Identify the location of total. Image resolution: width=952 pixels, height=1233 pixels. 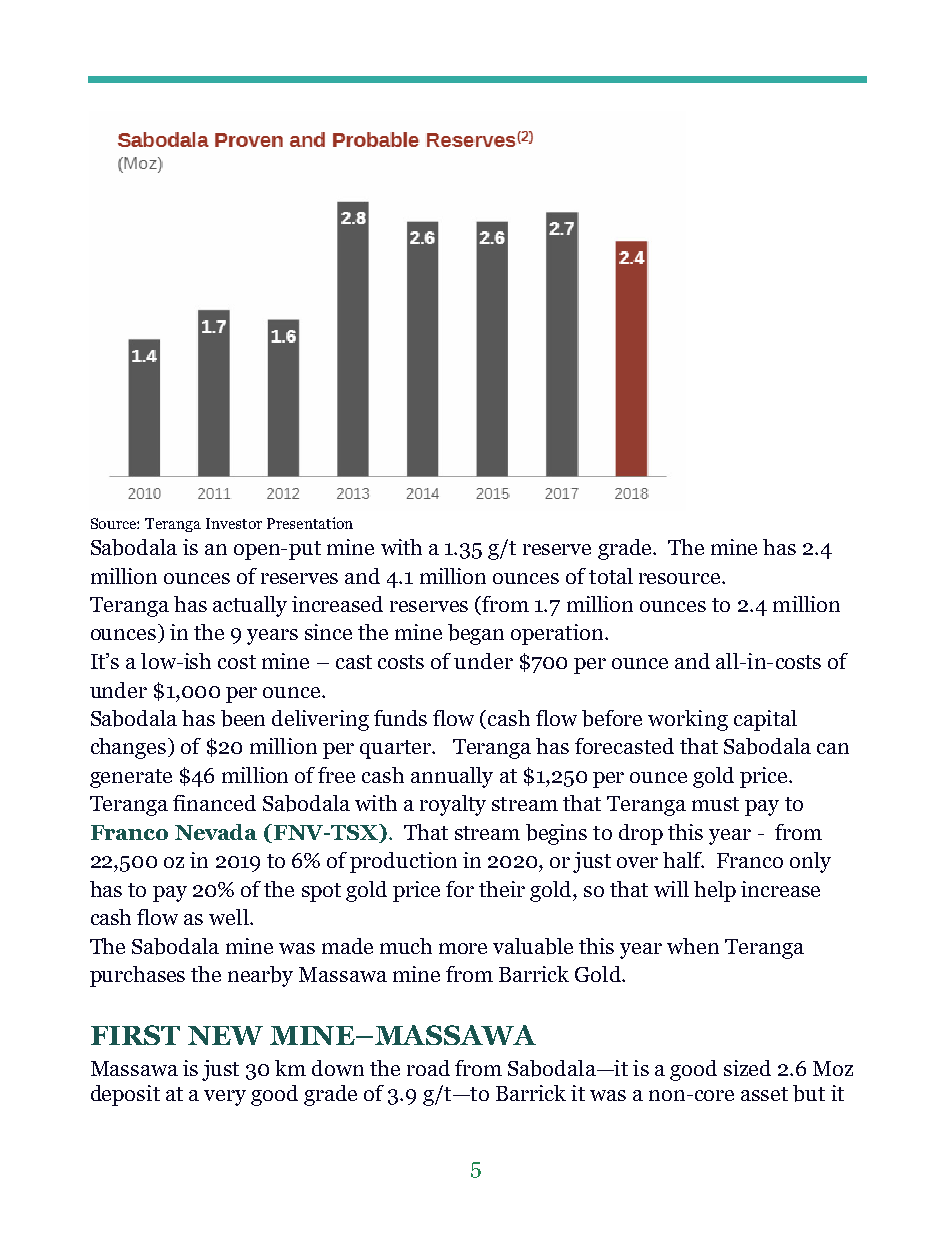
(611, 576).
